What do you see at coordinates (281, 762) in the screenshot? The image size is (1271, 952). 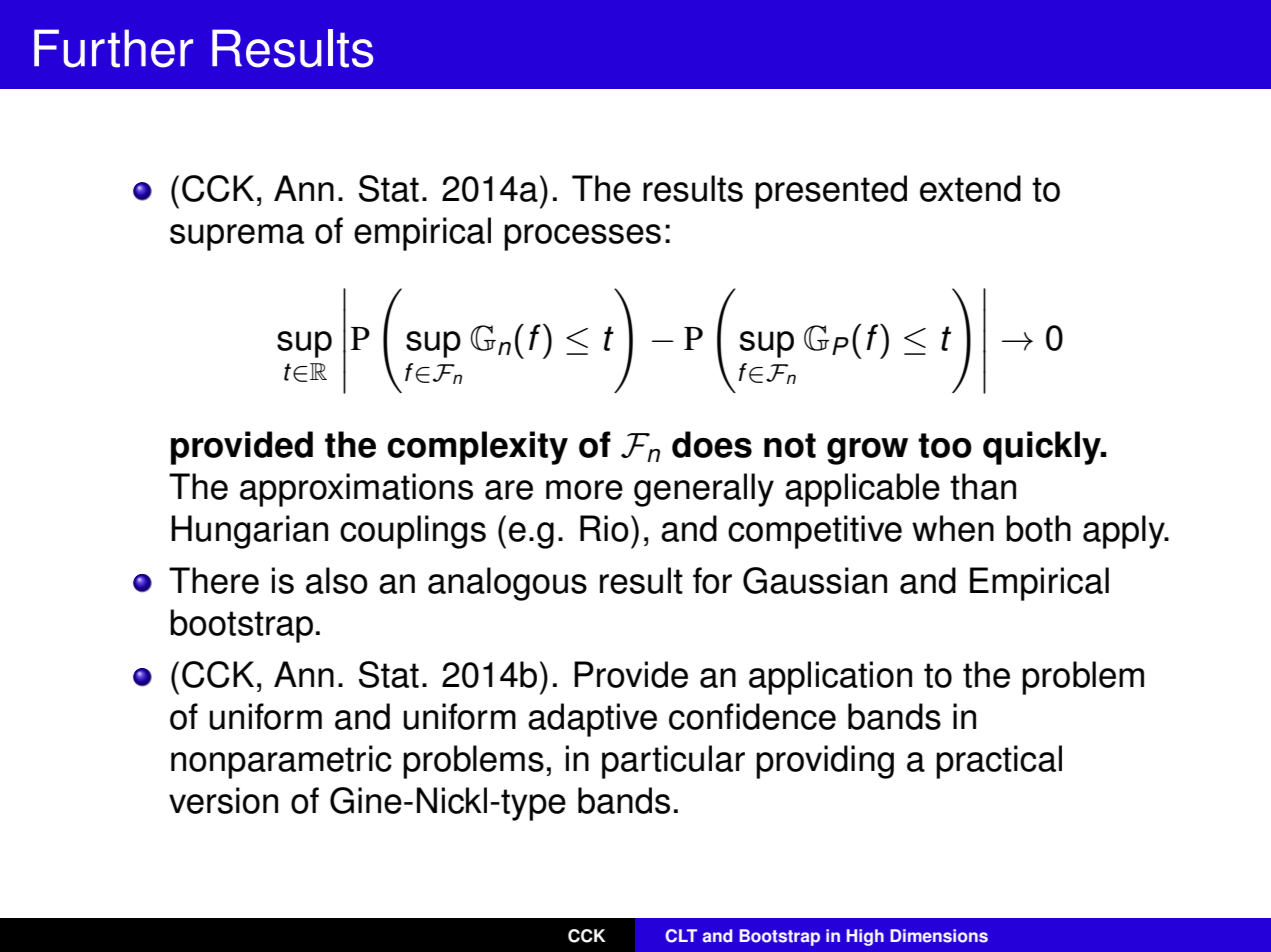 I see `nonparametric` at bounding box center [281, 762].
